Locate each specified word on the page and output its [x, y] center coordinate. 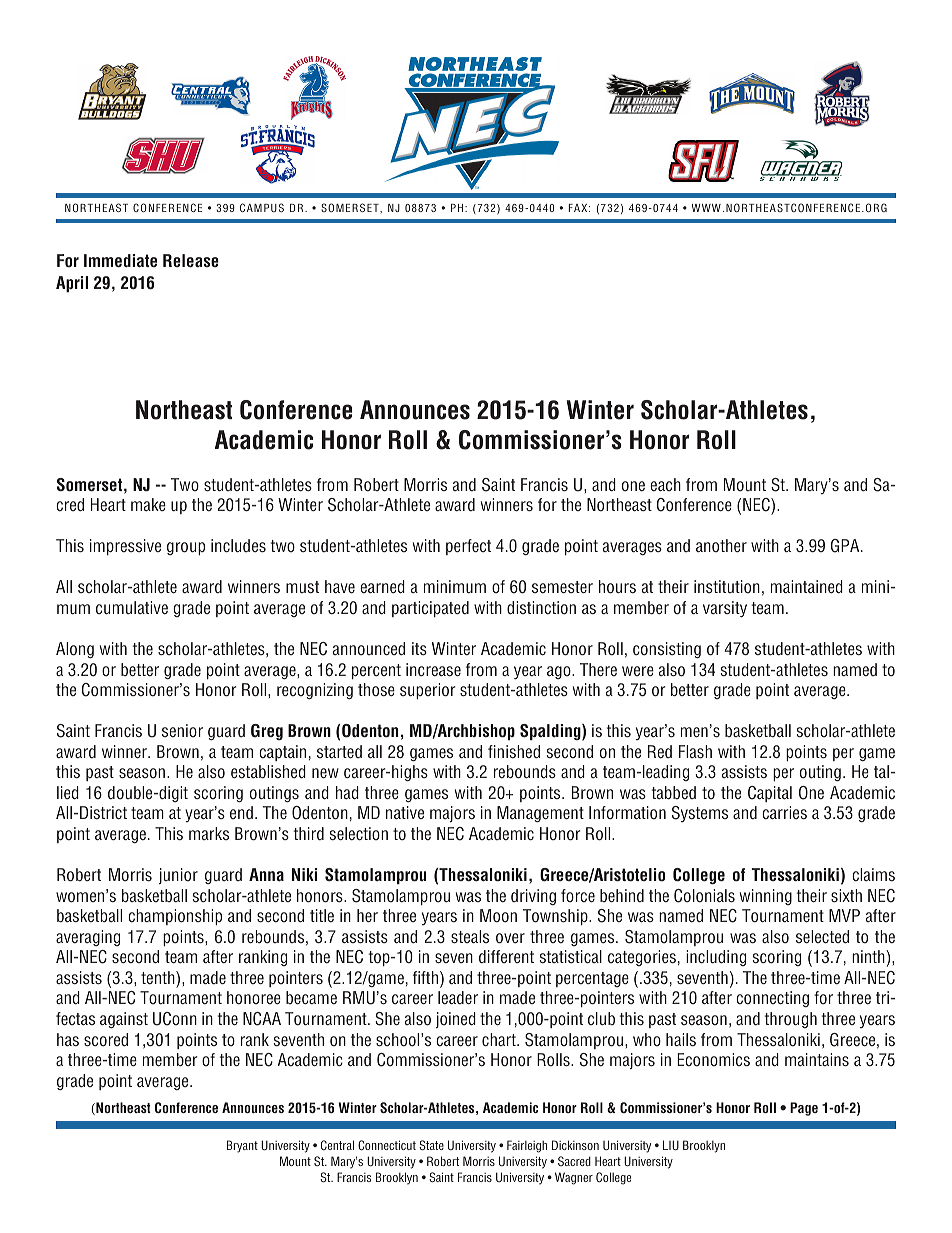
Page [804, 1109]
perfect [468, 547]
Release [191, 260]
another [721, 546]
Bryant [242, 1146]
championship [175, 917]
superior [428, 691]
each [665, 484]
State [431, 1145]
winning [766, 897]
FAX [579, 208]
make [148, 504]
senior [182, 730]
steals [470, 936]
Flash [695, 751]
